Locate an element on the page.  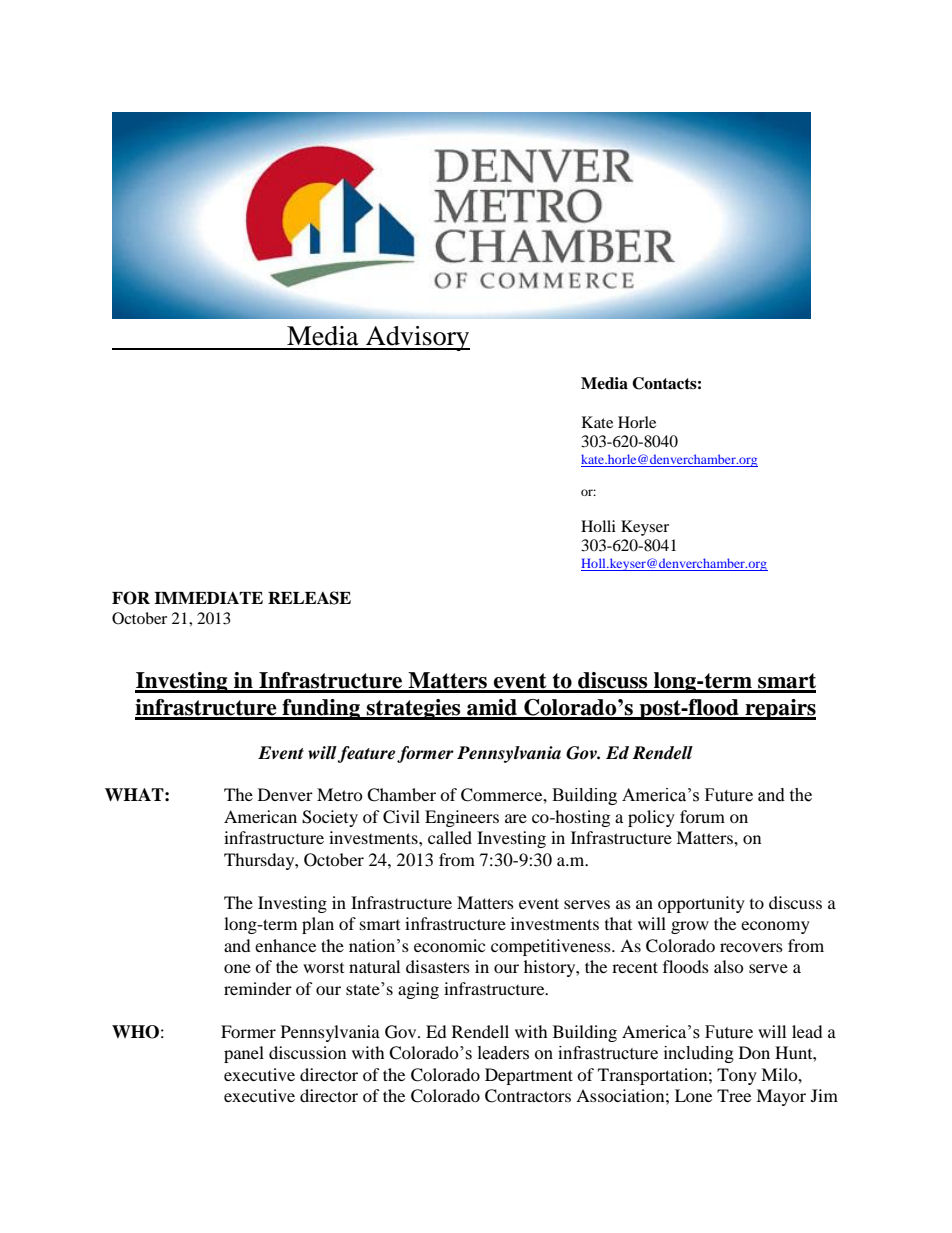
Department is located at coordinates (529, 1076).
